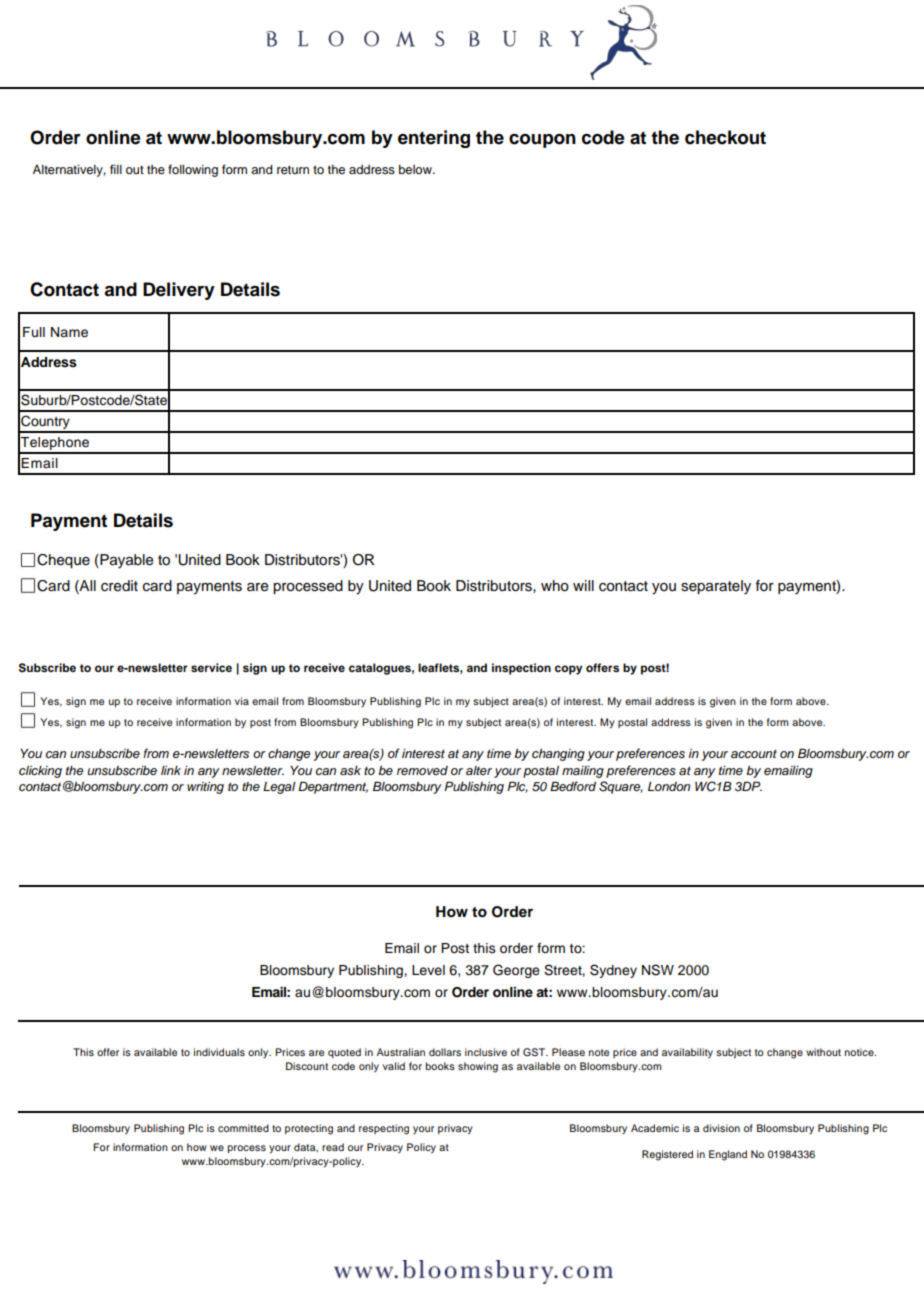 The image size is (924, 1308). Describe the element at coordinates (658, 970) in the screenshot. I see `NSW` at that location.
